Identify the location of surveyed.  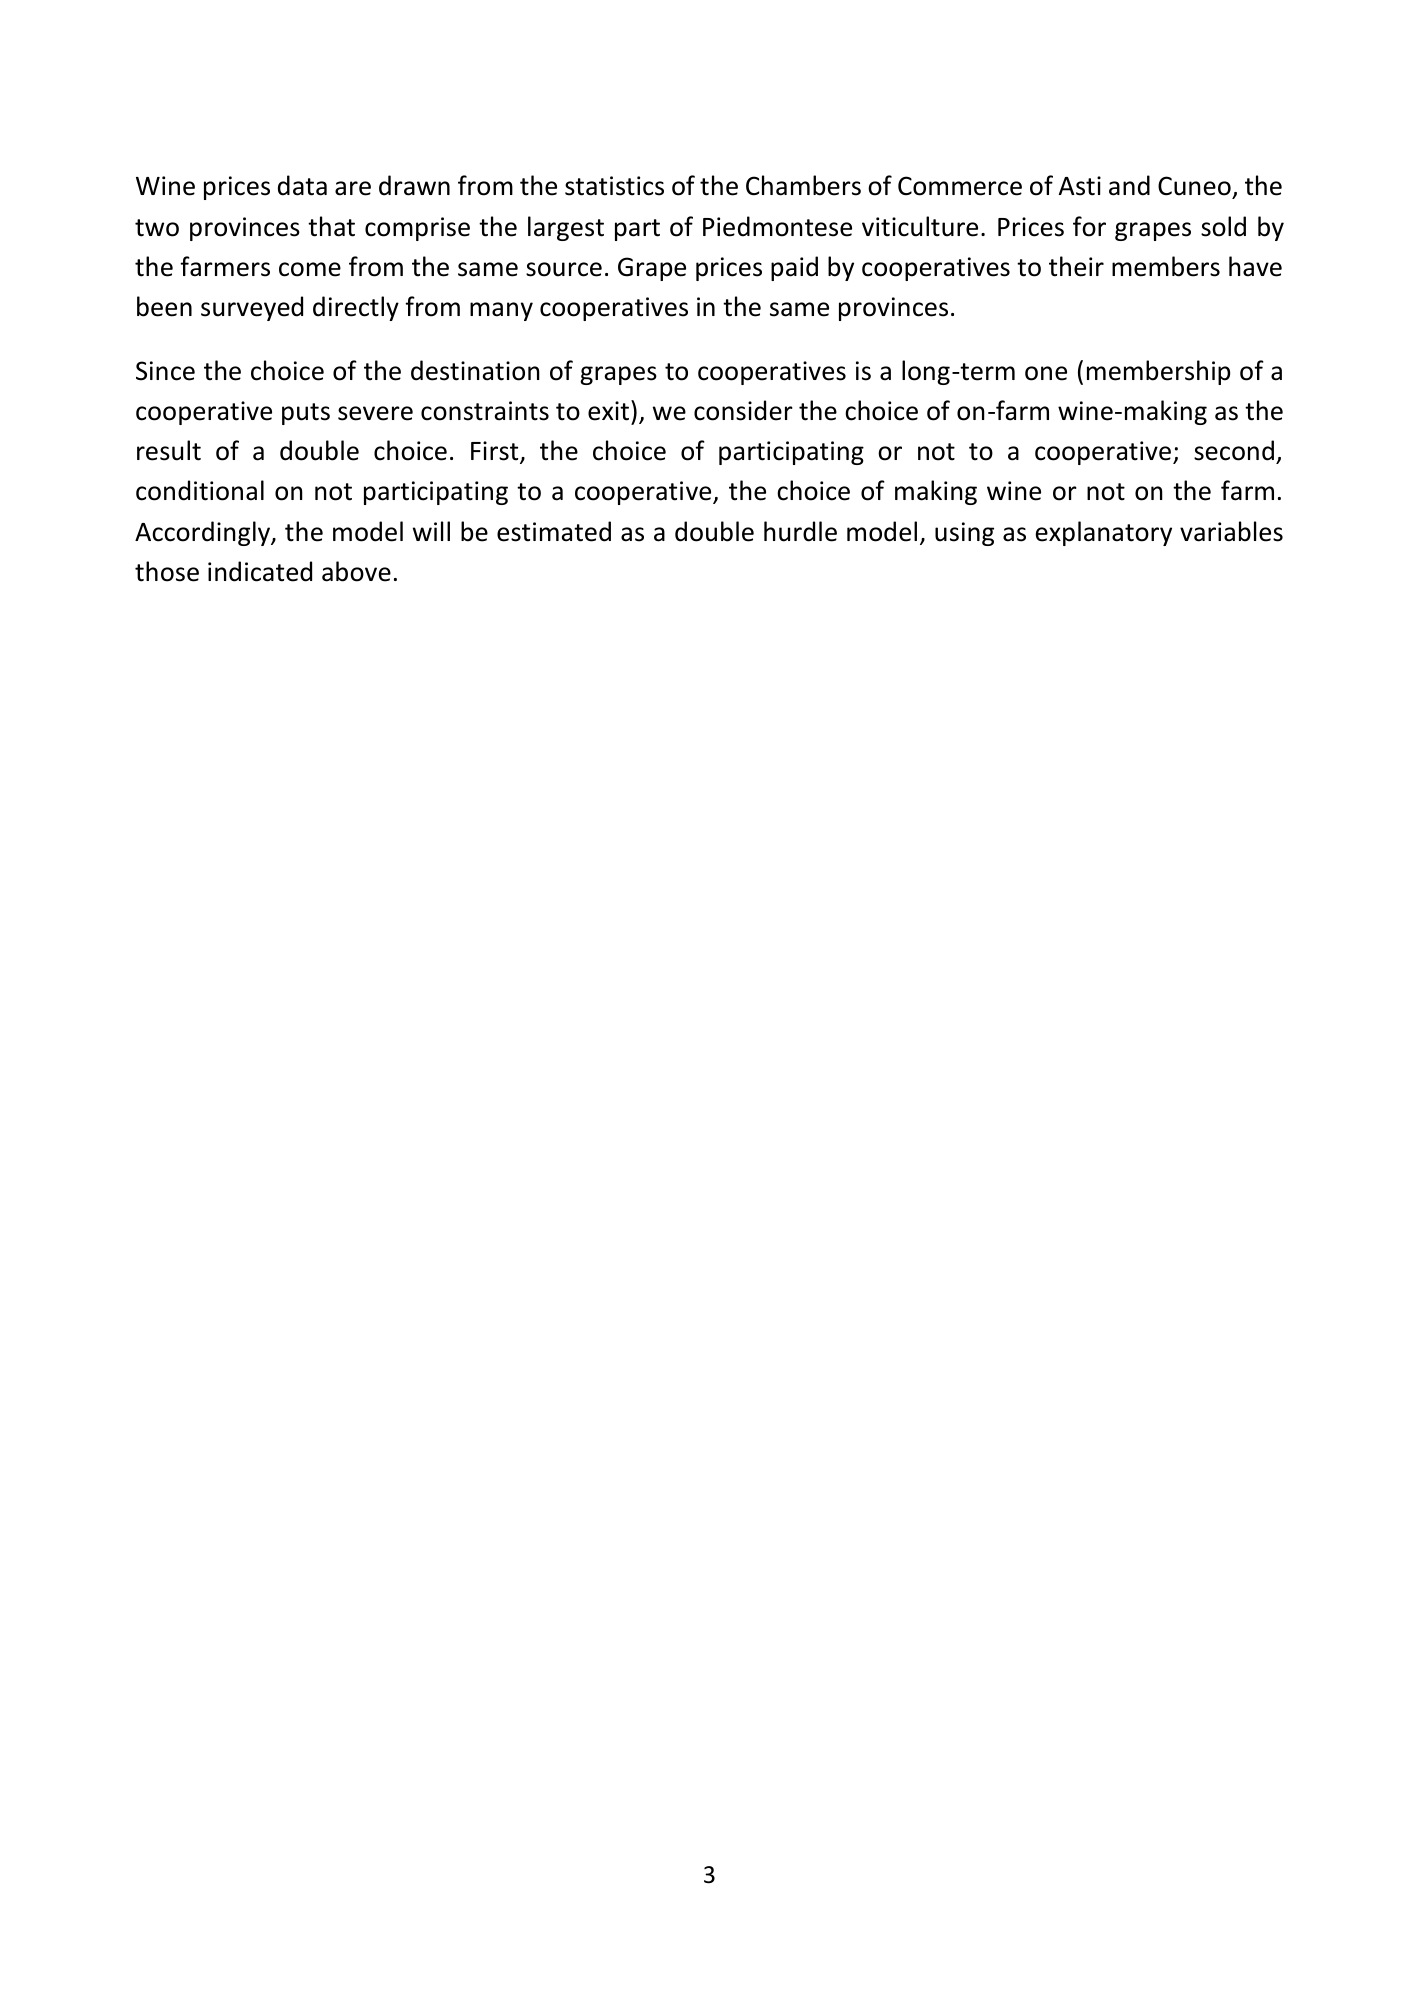
(252, 308).
